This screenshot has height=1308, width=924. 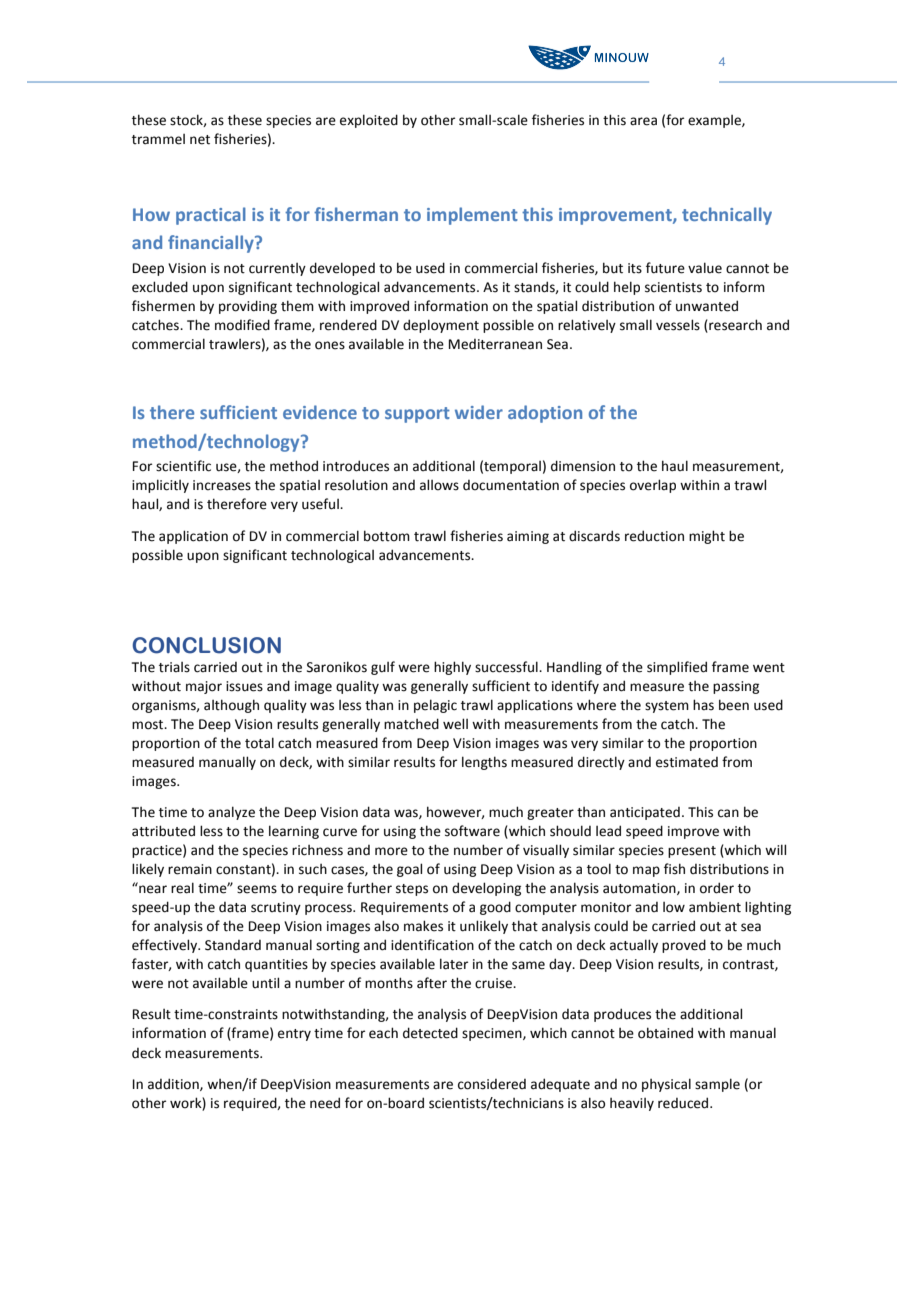 I want to click on implement, so click(x=472, y=216).
